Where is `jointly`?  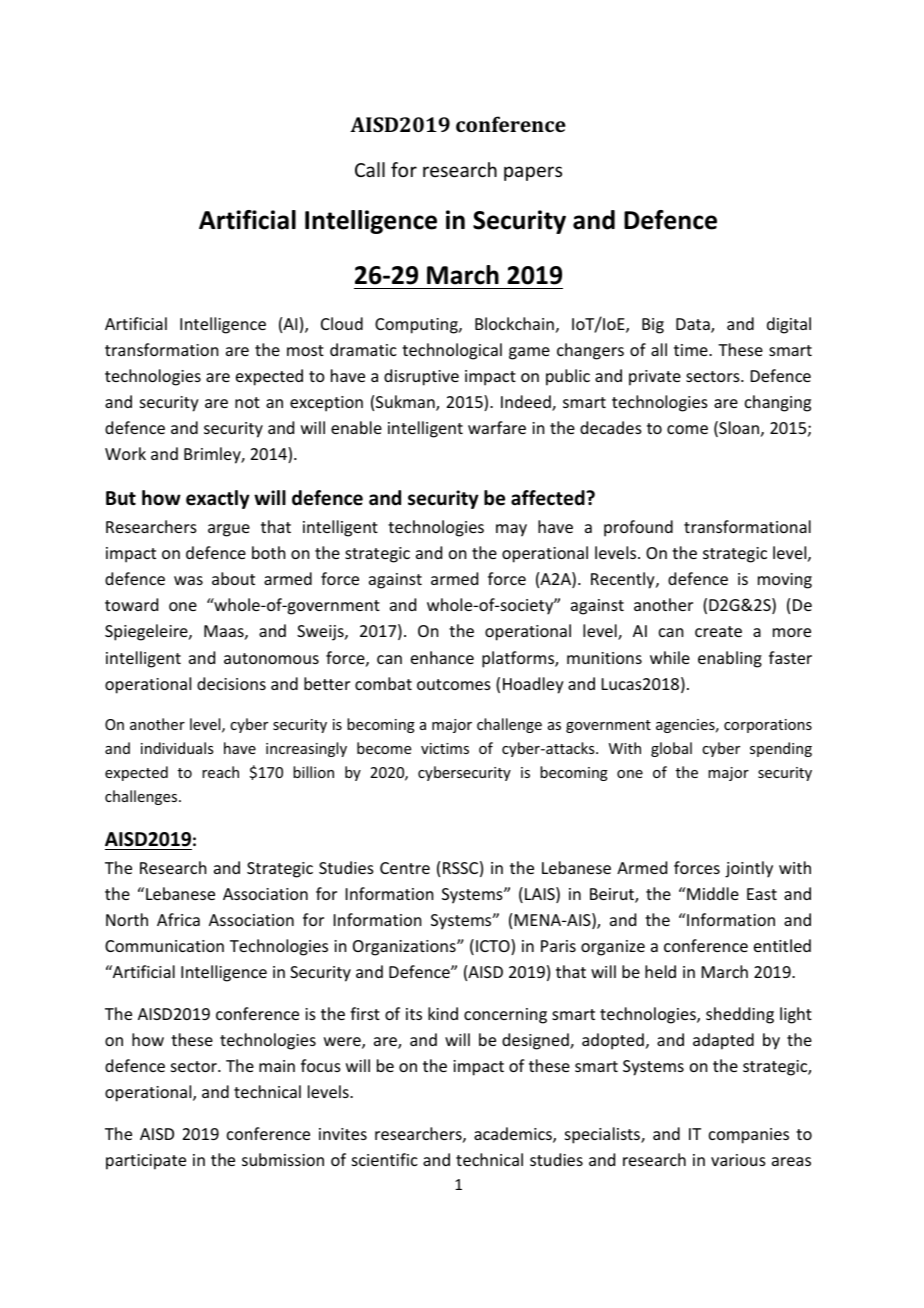
jointly is located at coordinates (749, 869).
